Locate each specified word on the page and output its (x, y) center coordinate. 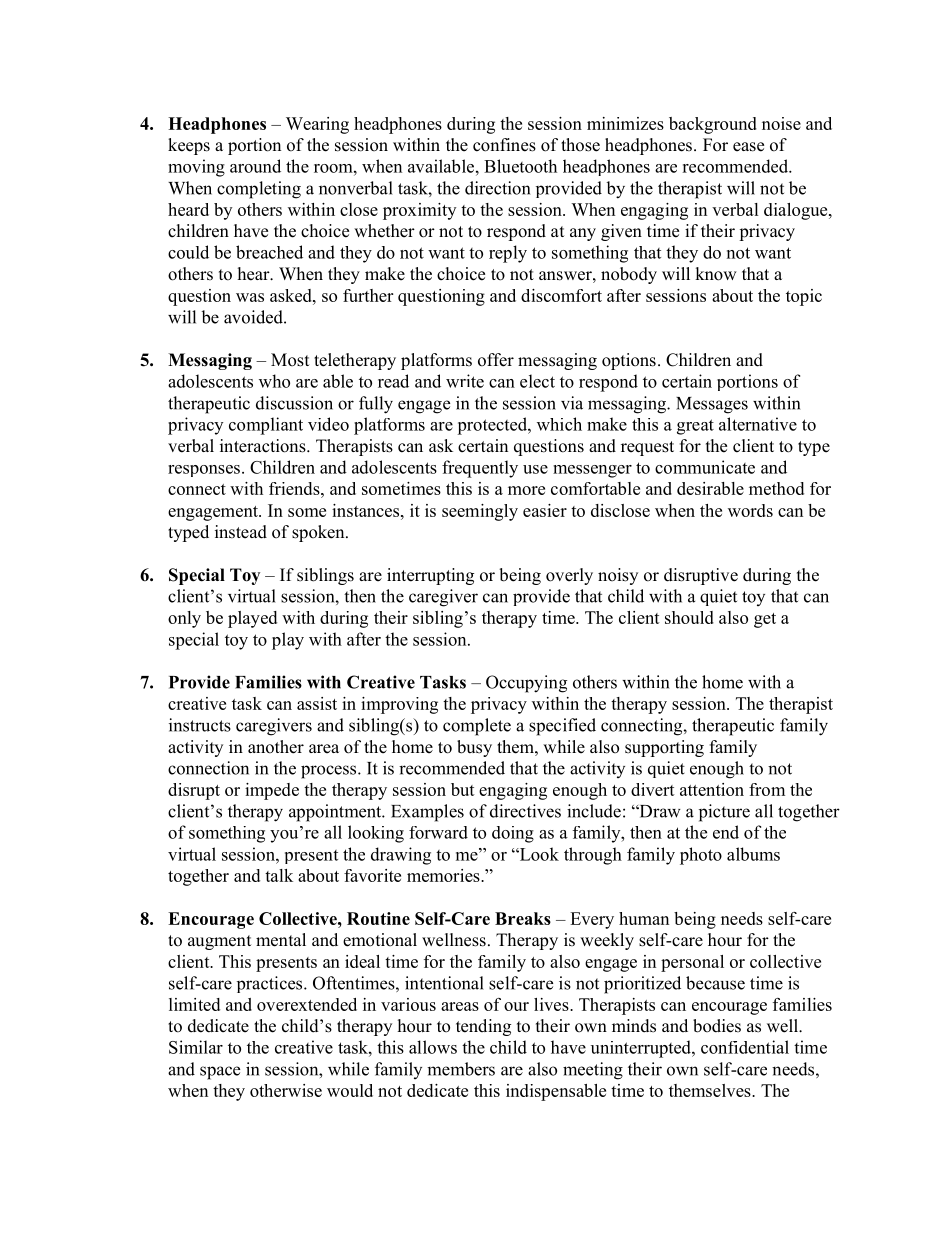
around (255, 166)
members (461, 1069)
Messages (712, 405)
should (689, 617)
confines (504, 145)
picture (724, 813)
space (220, 1073)
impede (272, 791)
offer (496, 360)
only (184, 619)
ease (748, 147)
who (274, 381)
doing (513, 834)
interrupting (430, 576)
